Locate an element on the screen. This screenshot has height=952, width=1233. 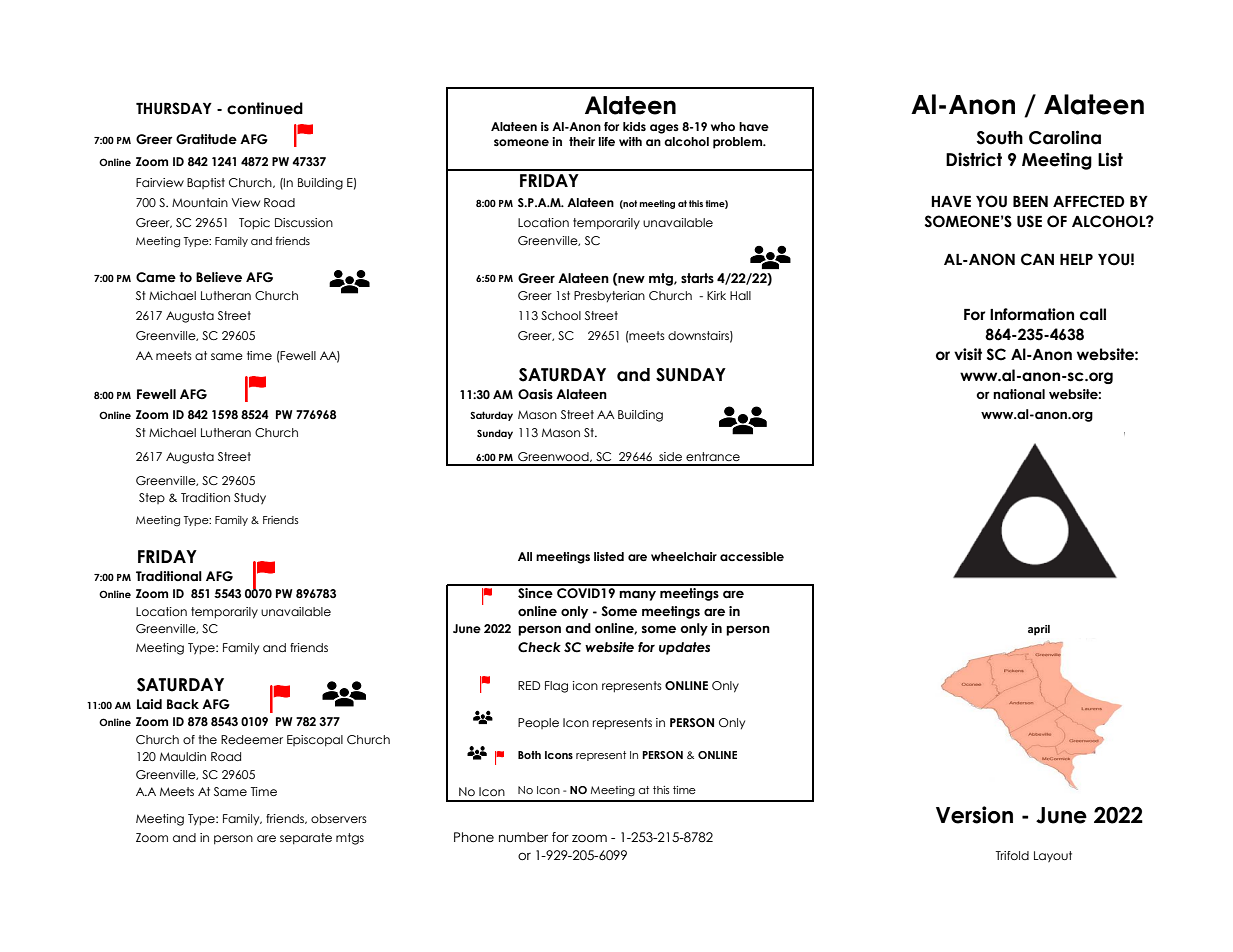
Back is located at coordinates (183, 704).
